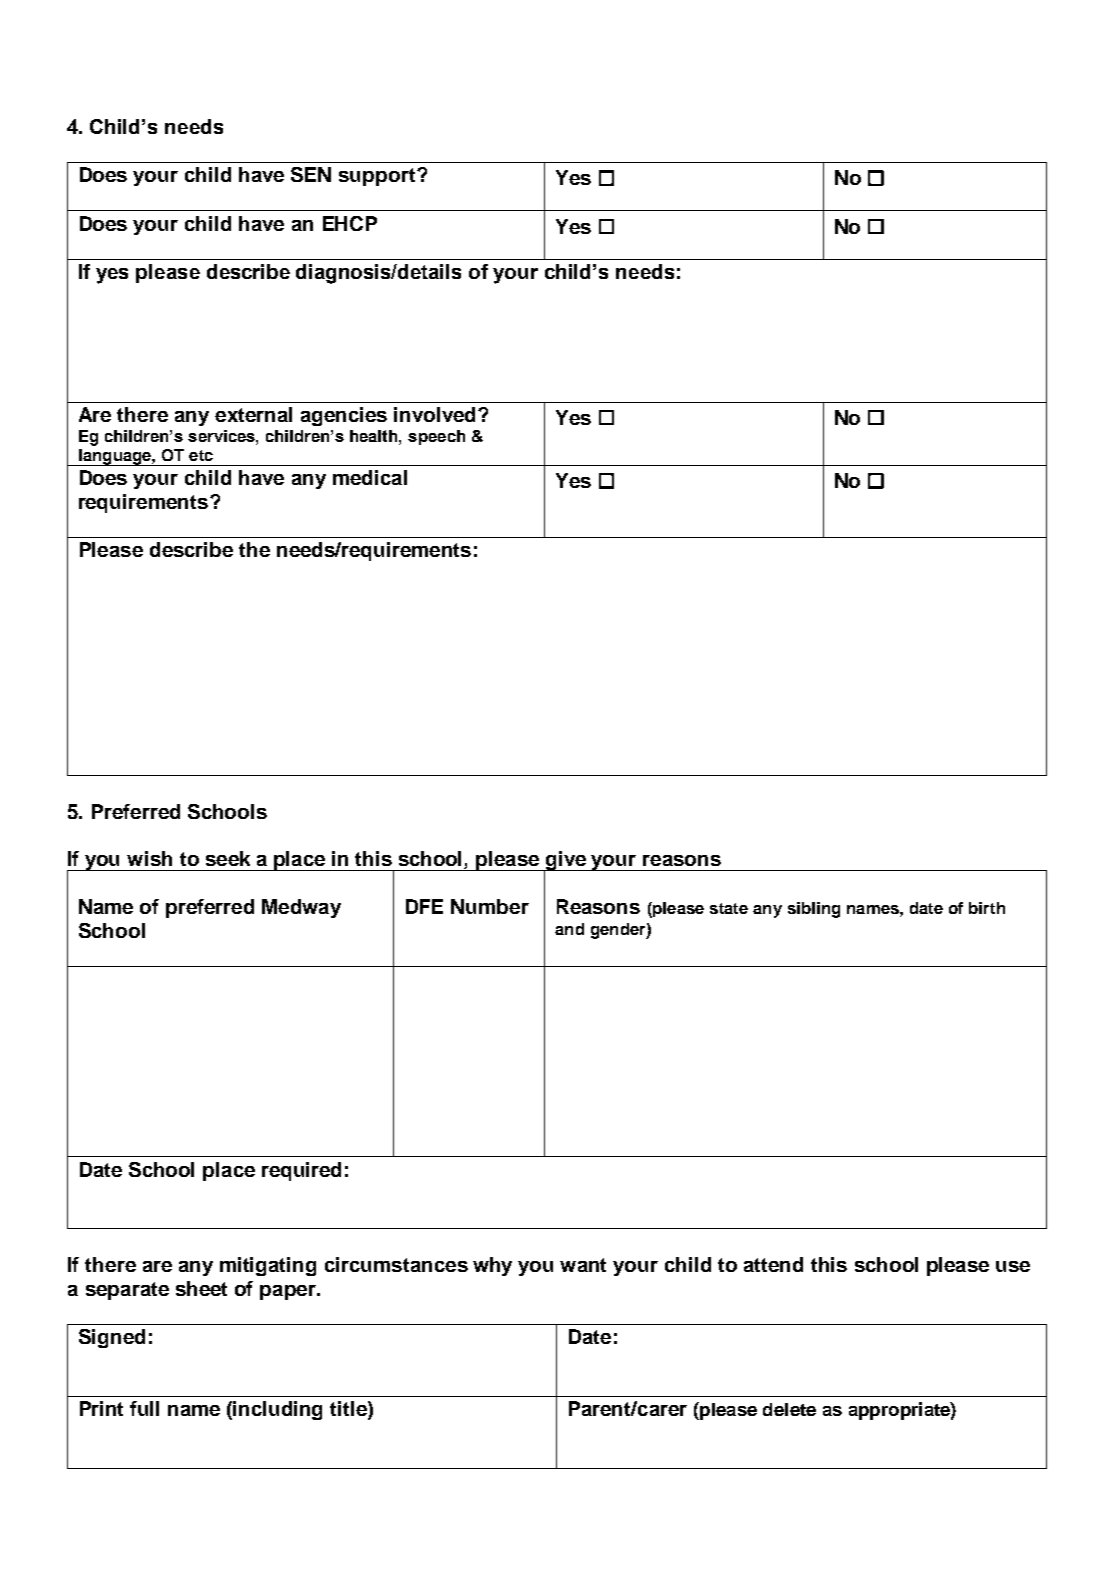  Describe the element at coordinates (311, 174) in the screenshot. I see `SEN` at that location.
